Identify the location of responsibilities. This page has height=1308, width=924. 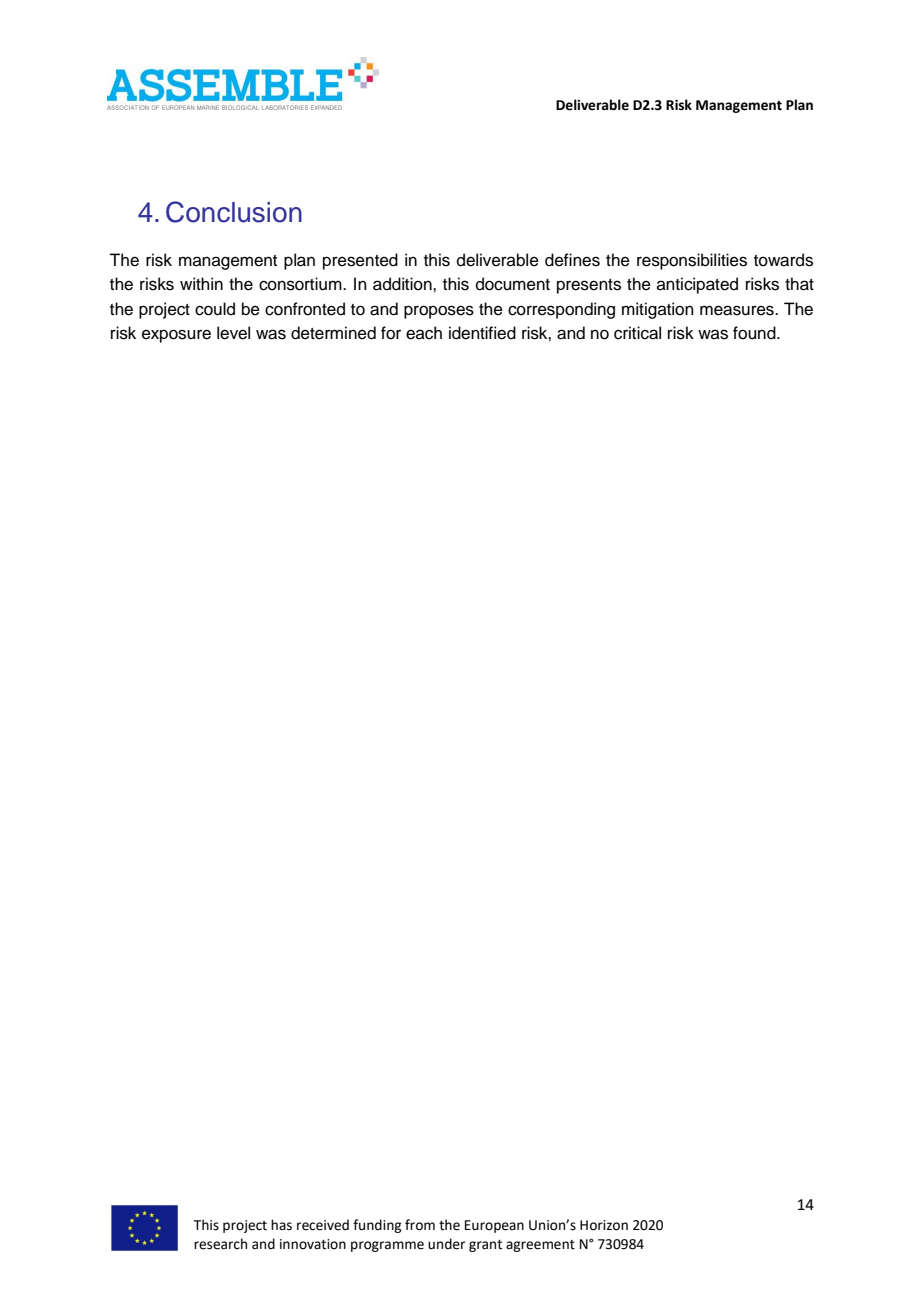
(692, 261).
